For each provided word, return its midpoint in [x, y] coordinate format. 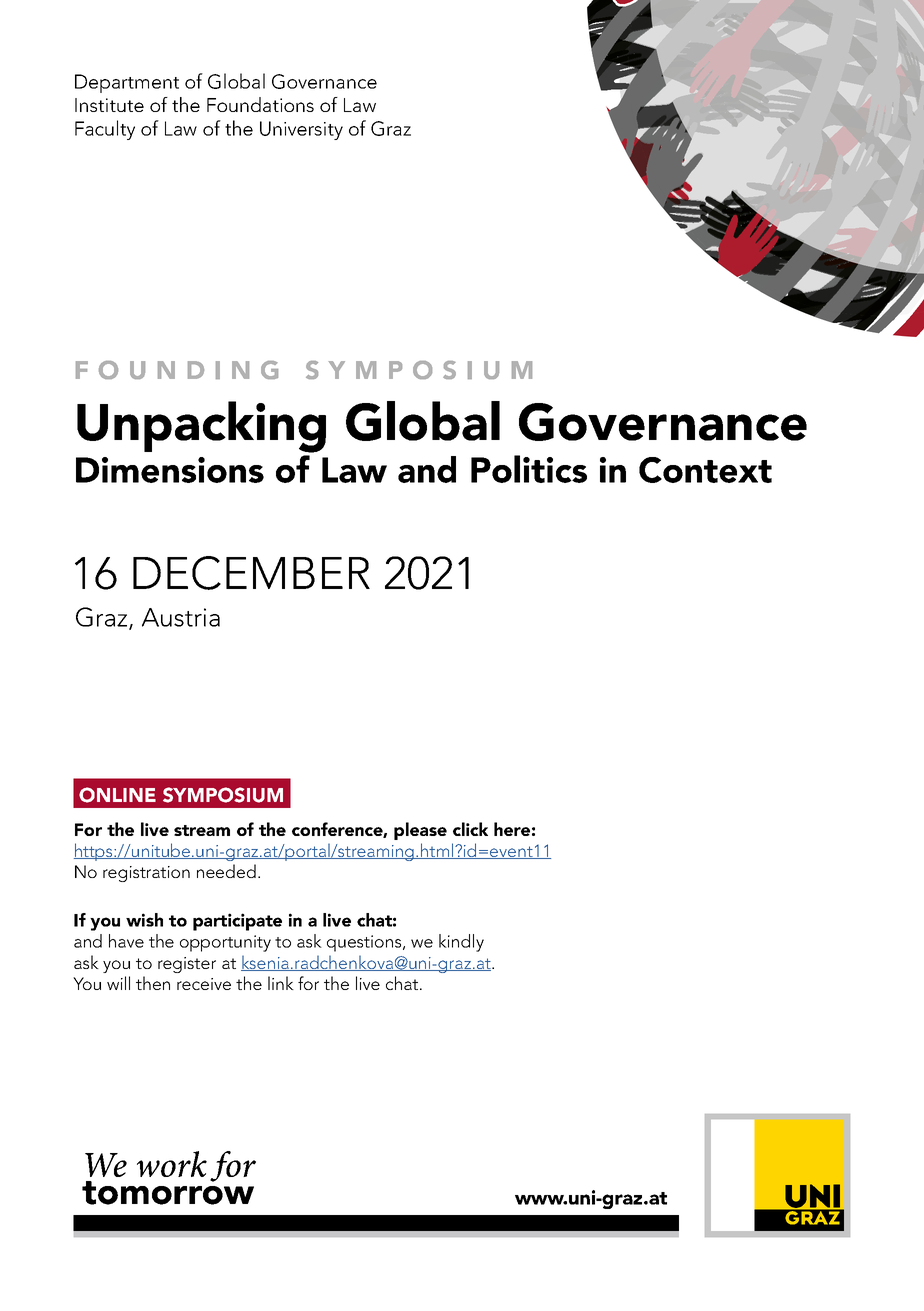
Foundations [260, 104]
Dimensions [170, 470]
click [470, 829]
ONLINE [117, 795]
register [187, 965]
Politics [529, 469]
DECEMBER [251, 573]
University [301, 130]
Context [705, 470]
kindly [461, 943]
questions [365, 943]
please [420, 831]
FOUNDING [177, 370]
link [281, 983]
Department [127, 83]
